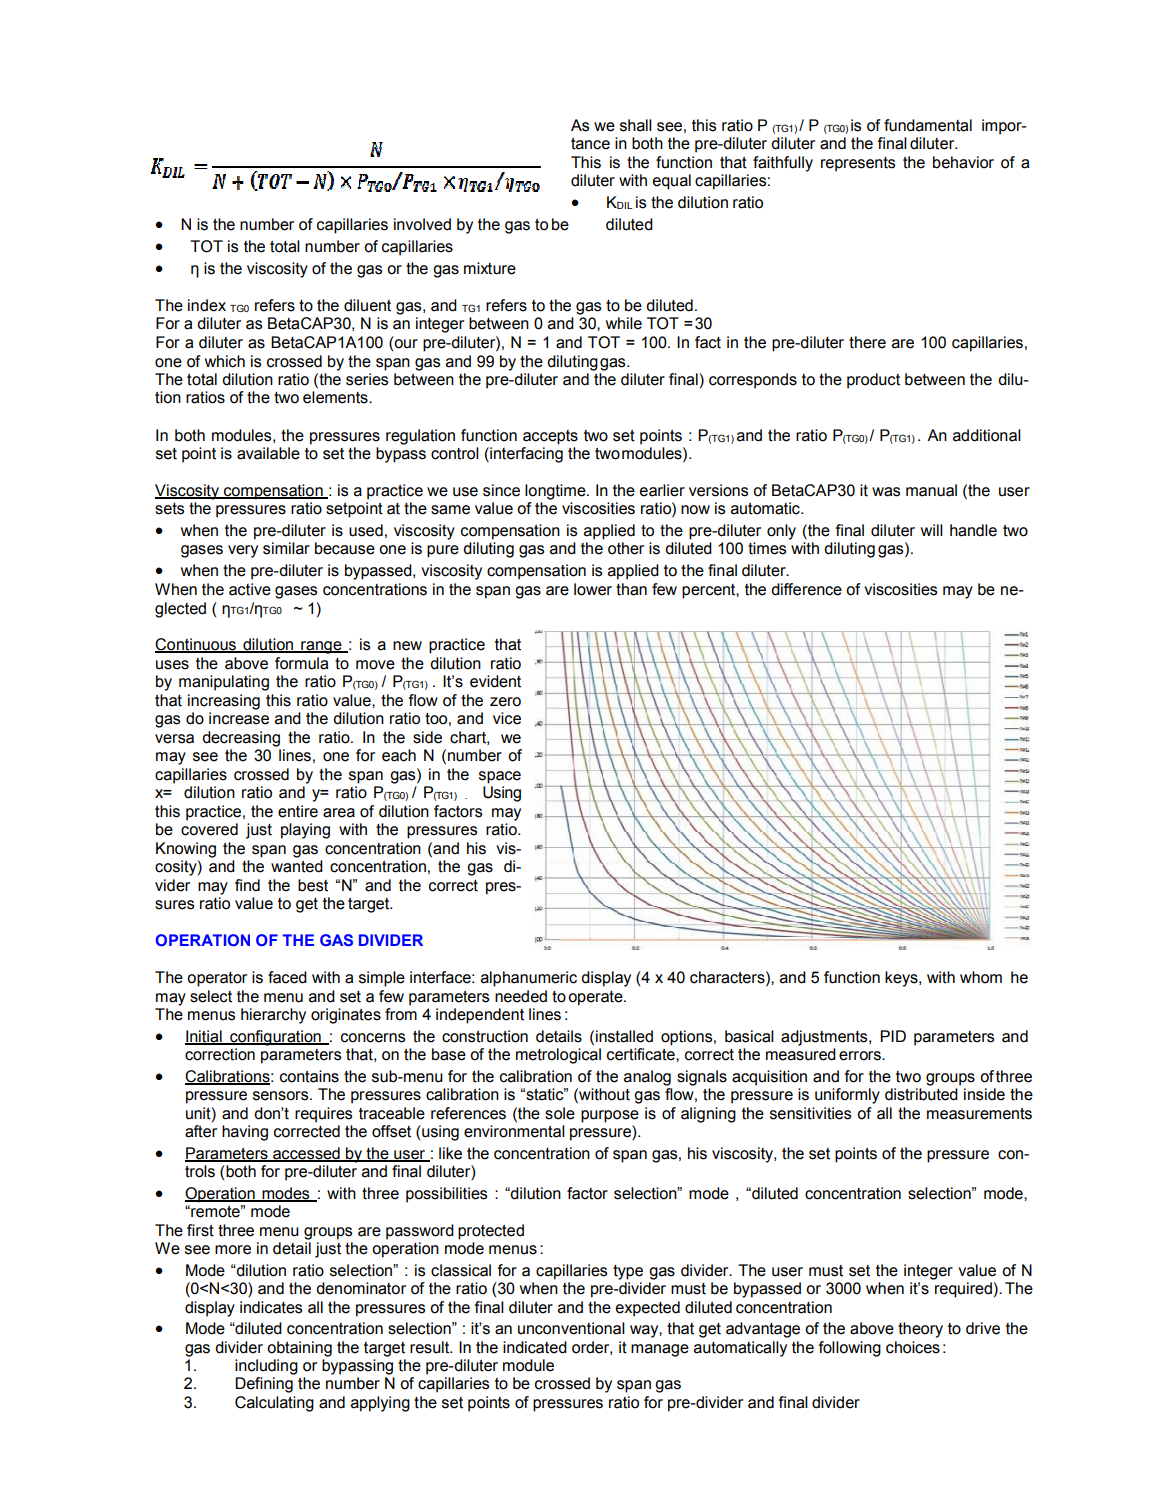  I want to click on including, so click(266, 1367).
